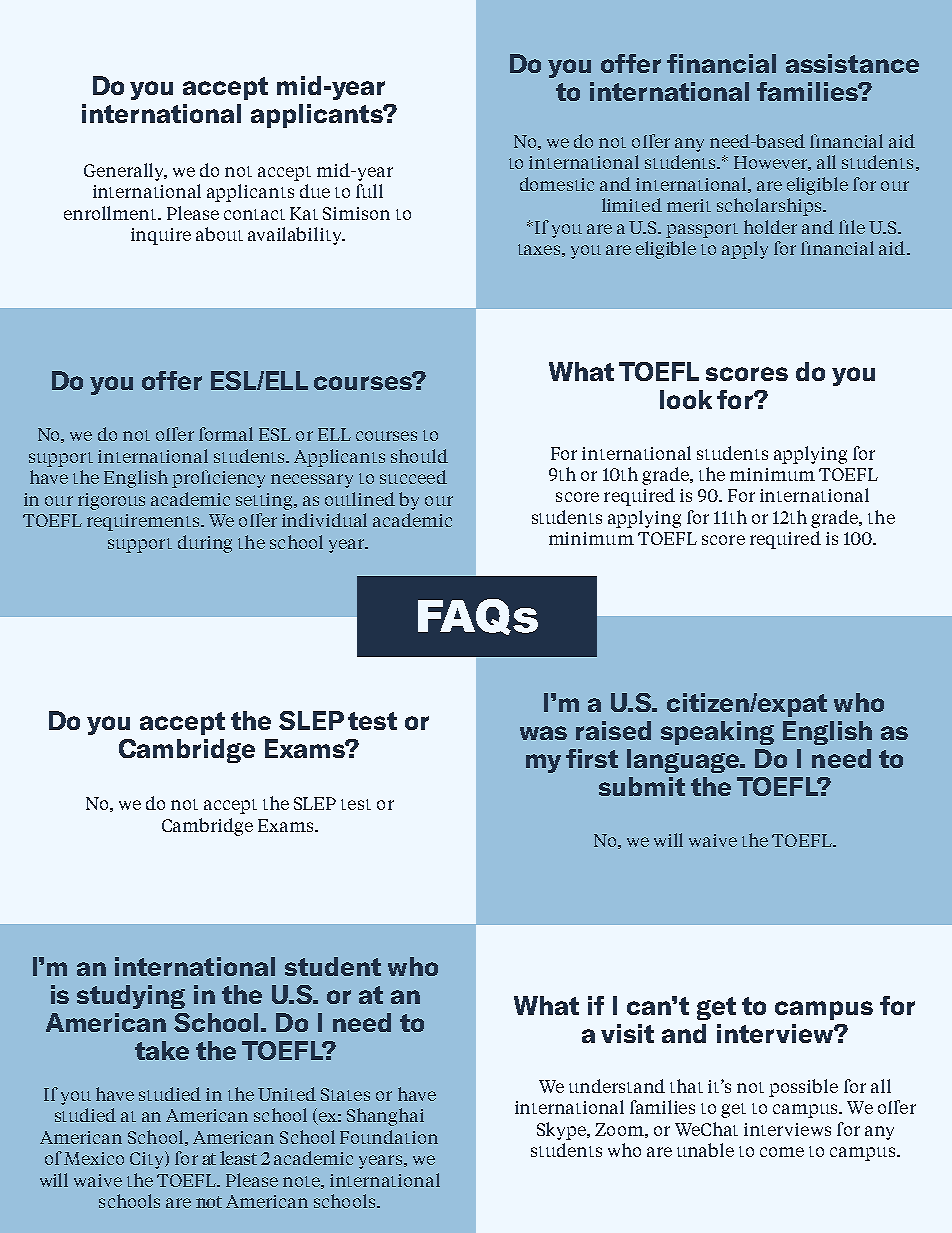  What do you see at coordinates (852, 63) in the page?
I see `assistance` at bounding box center [852, 63].
